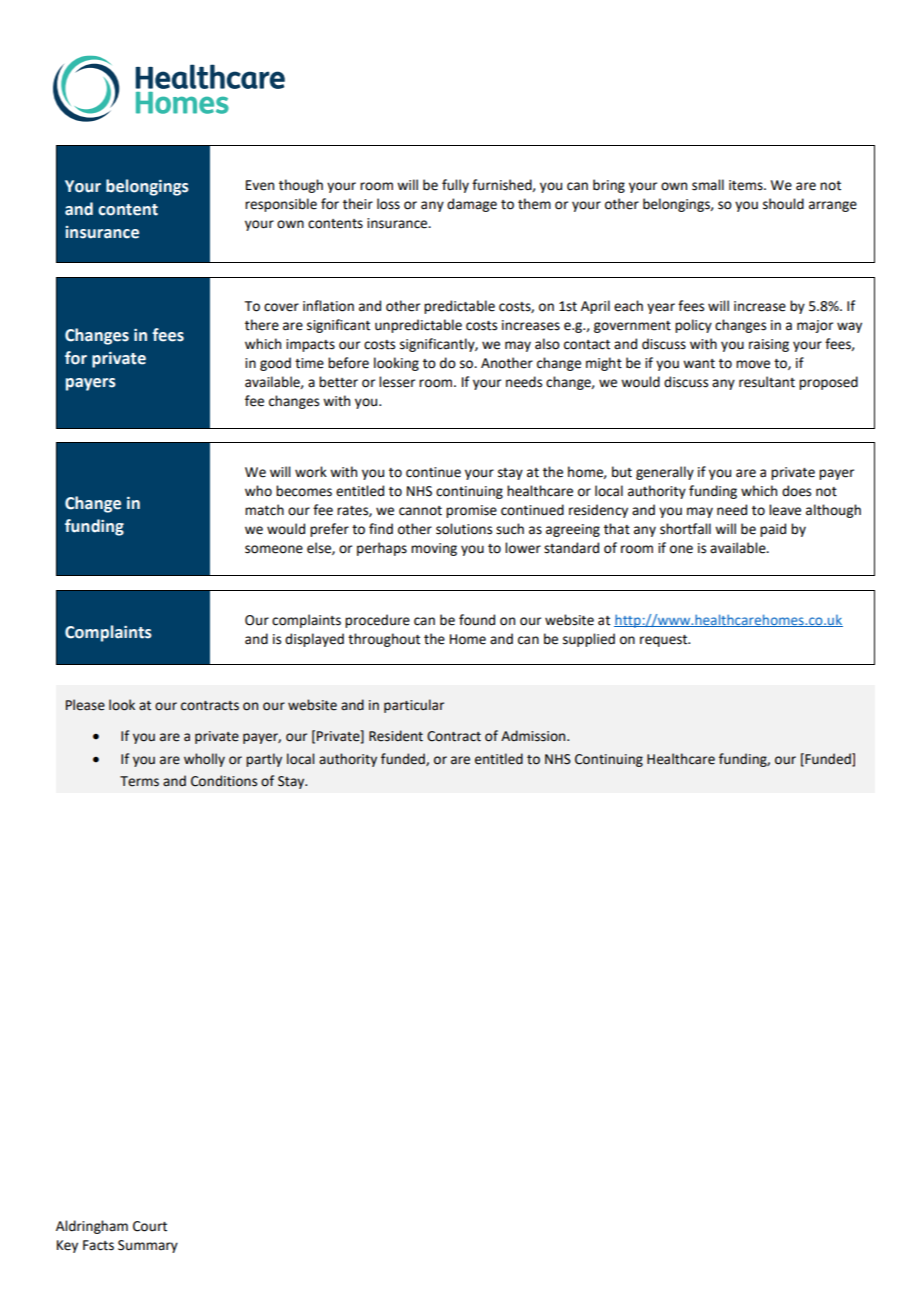  I want to click on moving, so click(434, 549).
